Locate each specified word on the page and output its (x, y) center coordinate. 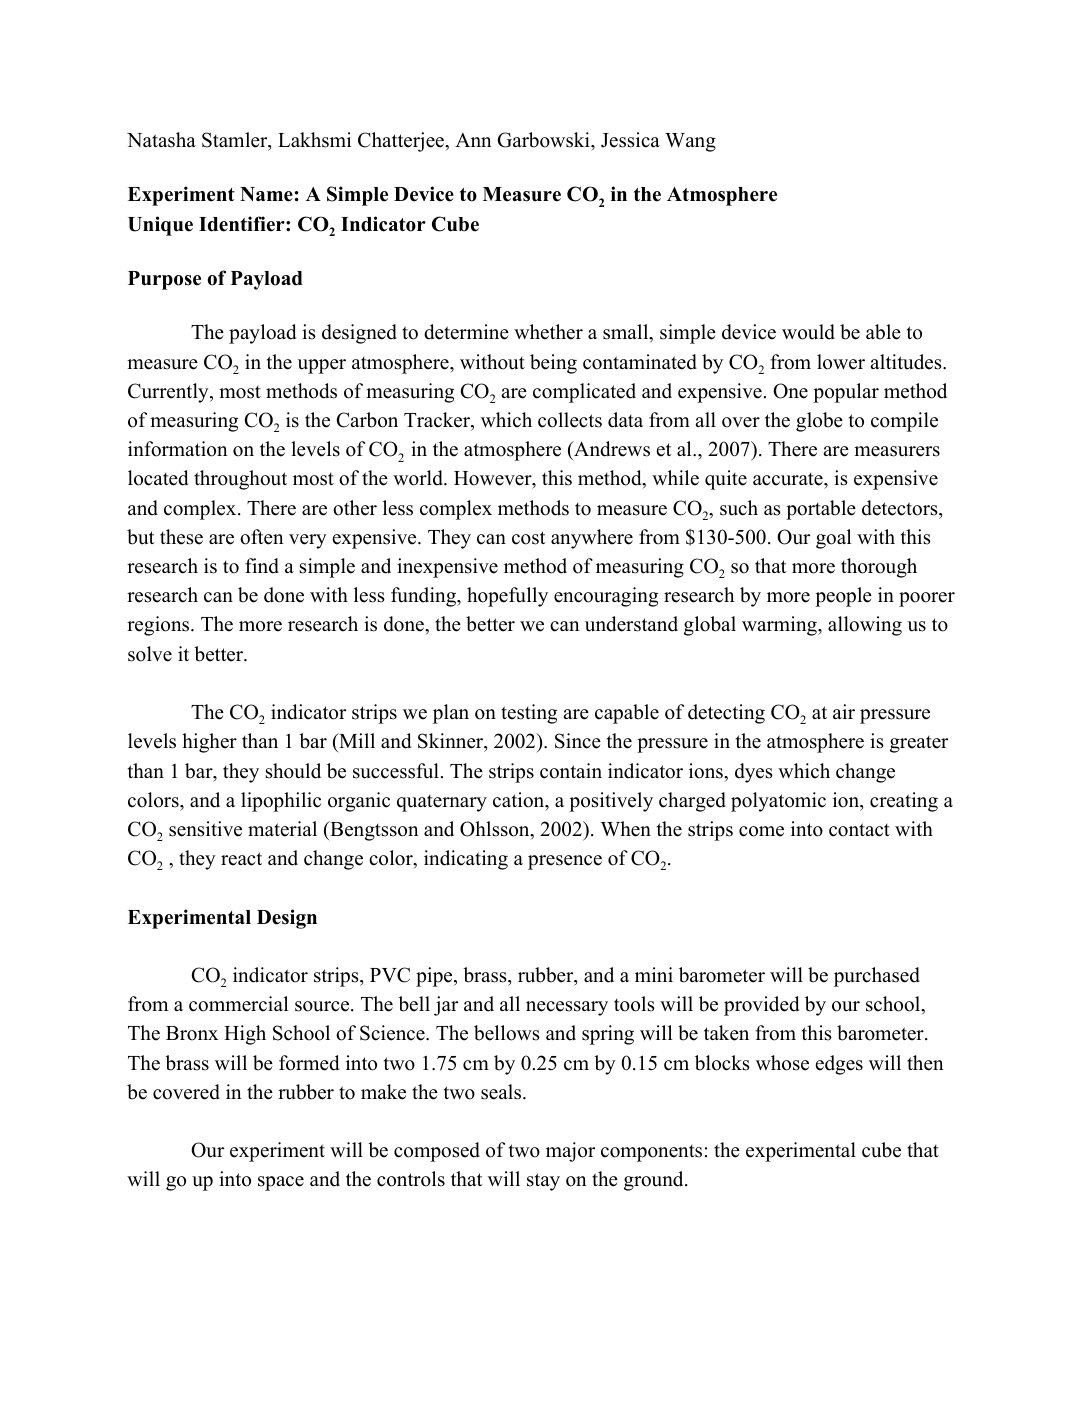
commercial (238, 1004)
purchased (877, 977)
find (262, 566)
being (553, 364)
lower (841, 362)
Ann (473, 140)
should (293, 771)
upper (322, 366)
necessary (567, 1008)
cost (528, 538)
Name (266, 194)
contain (571, 771)
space (281, 1183)
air (844, 711)
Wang (690, 142)
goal (833, 539)
